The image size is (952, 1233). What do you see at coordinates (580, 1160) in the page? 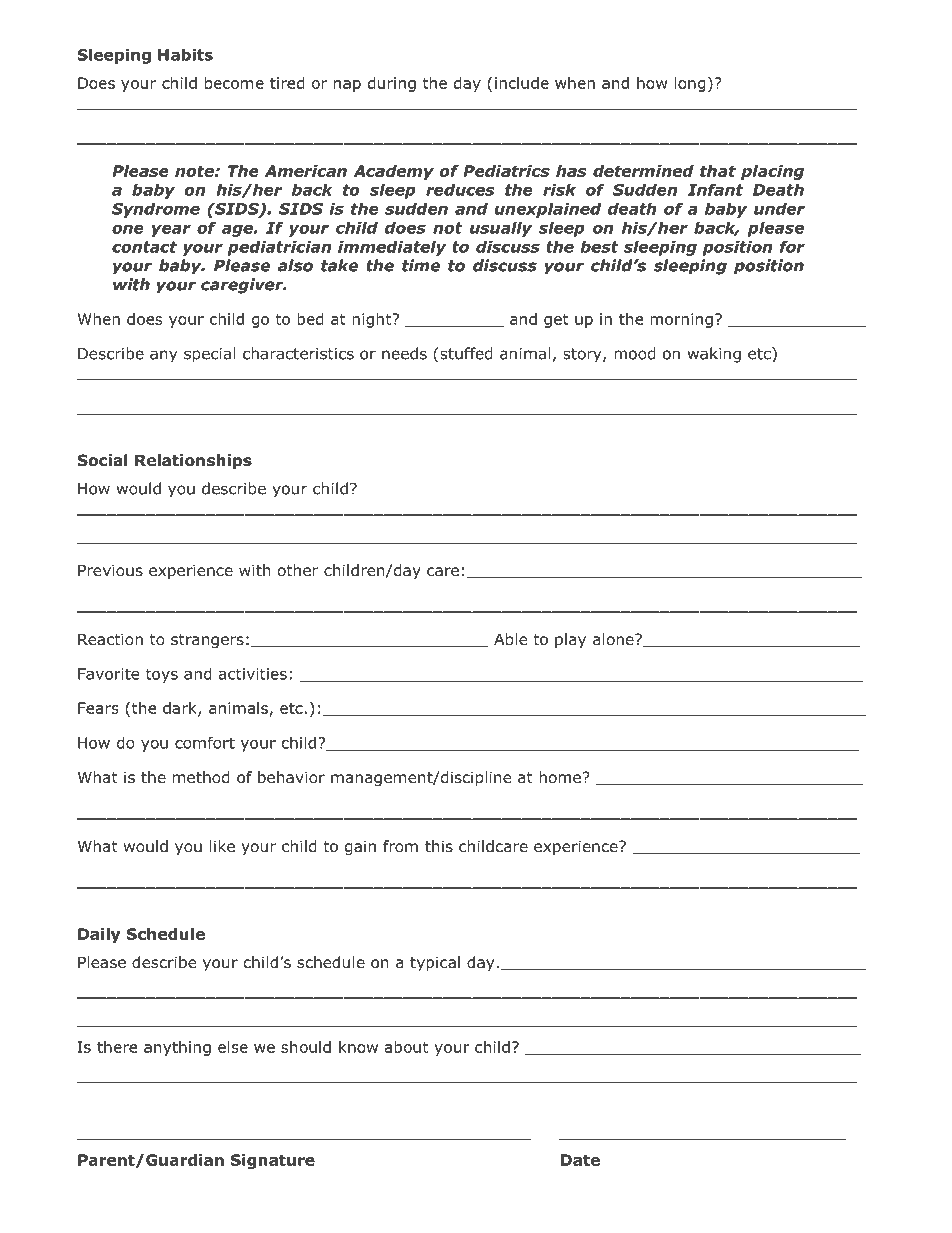
I see `Date` at bounding box center [580, 1160].
